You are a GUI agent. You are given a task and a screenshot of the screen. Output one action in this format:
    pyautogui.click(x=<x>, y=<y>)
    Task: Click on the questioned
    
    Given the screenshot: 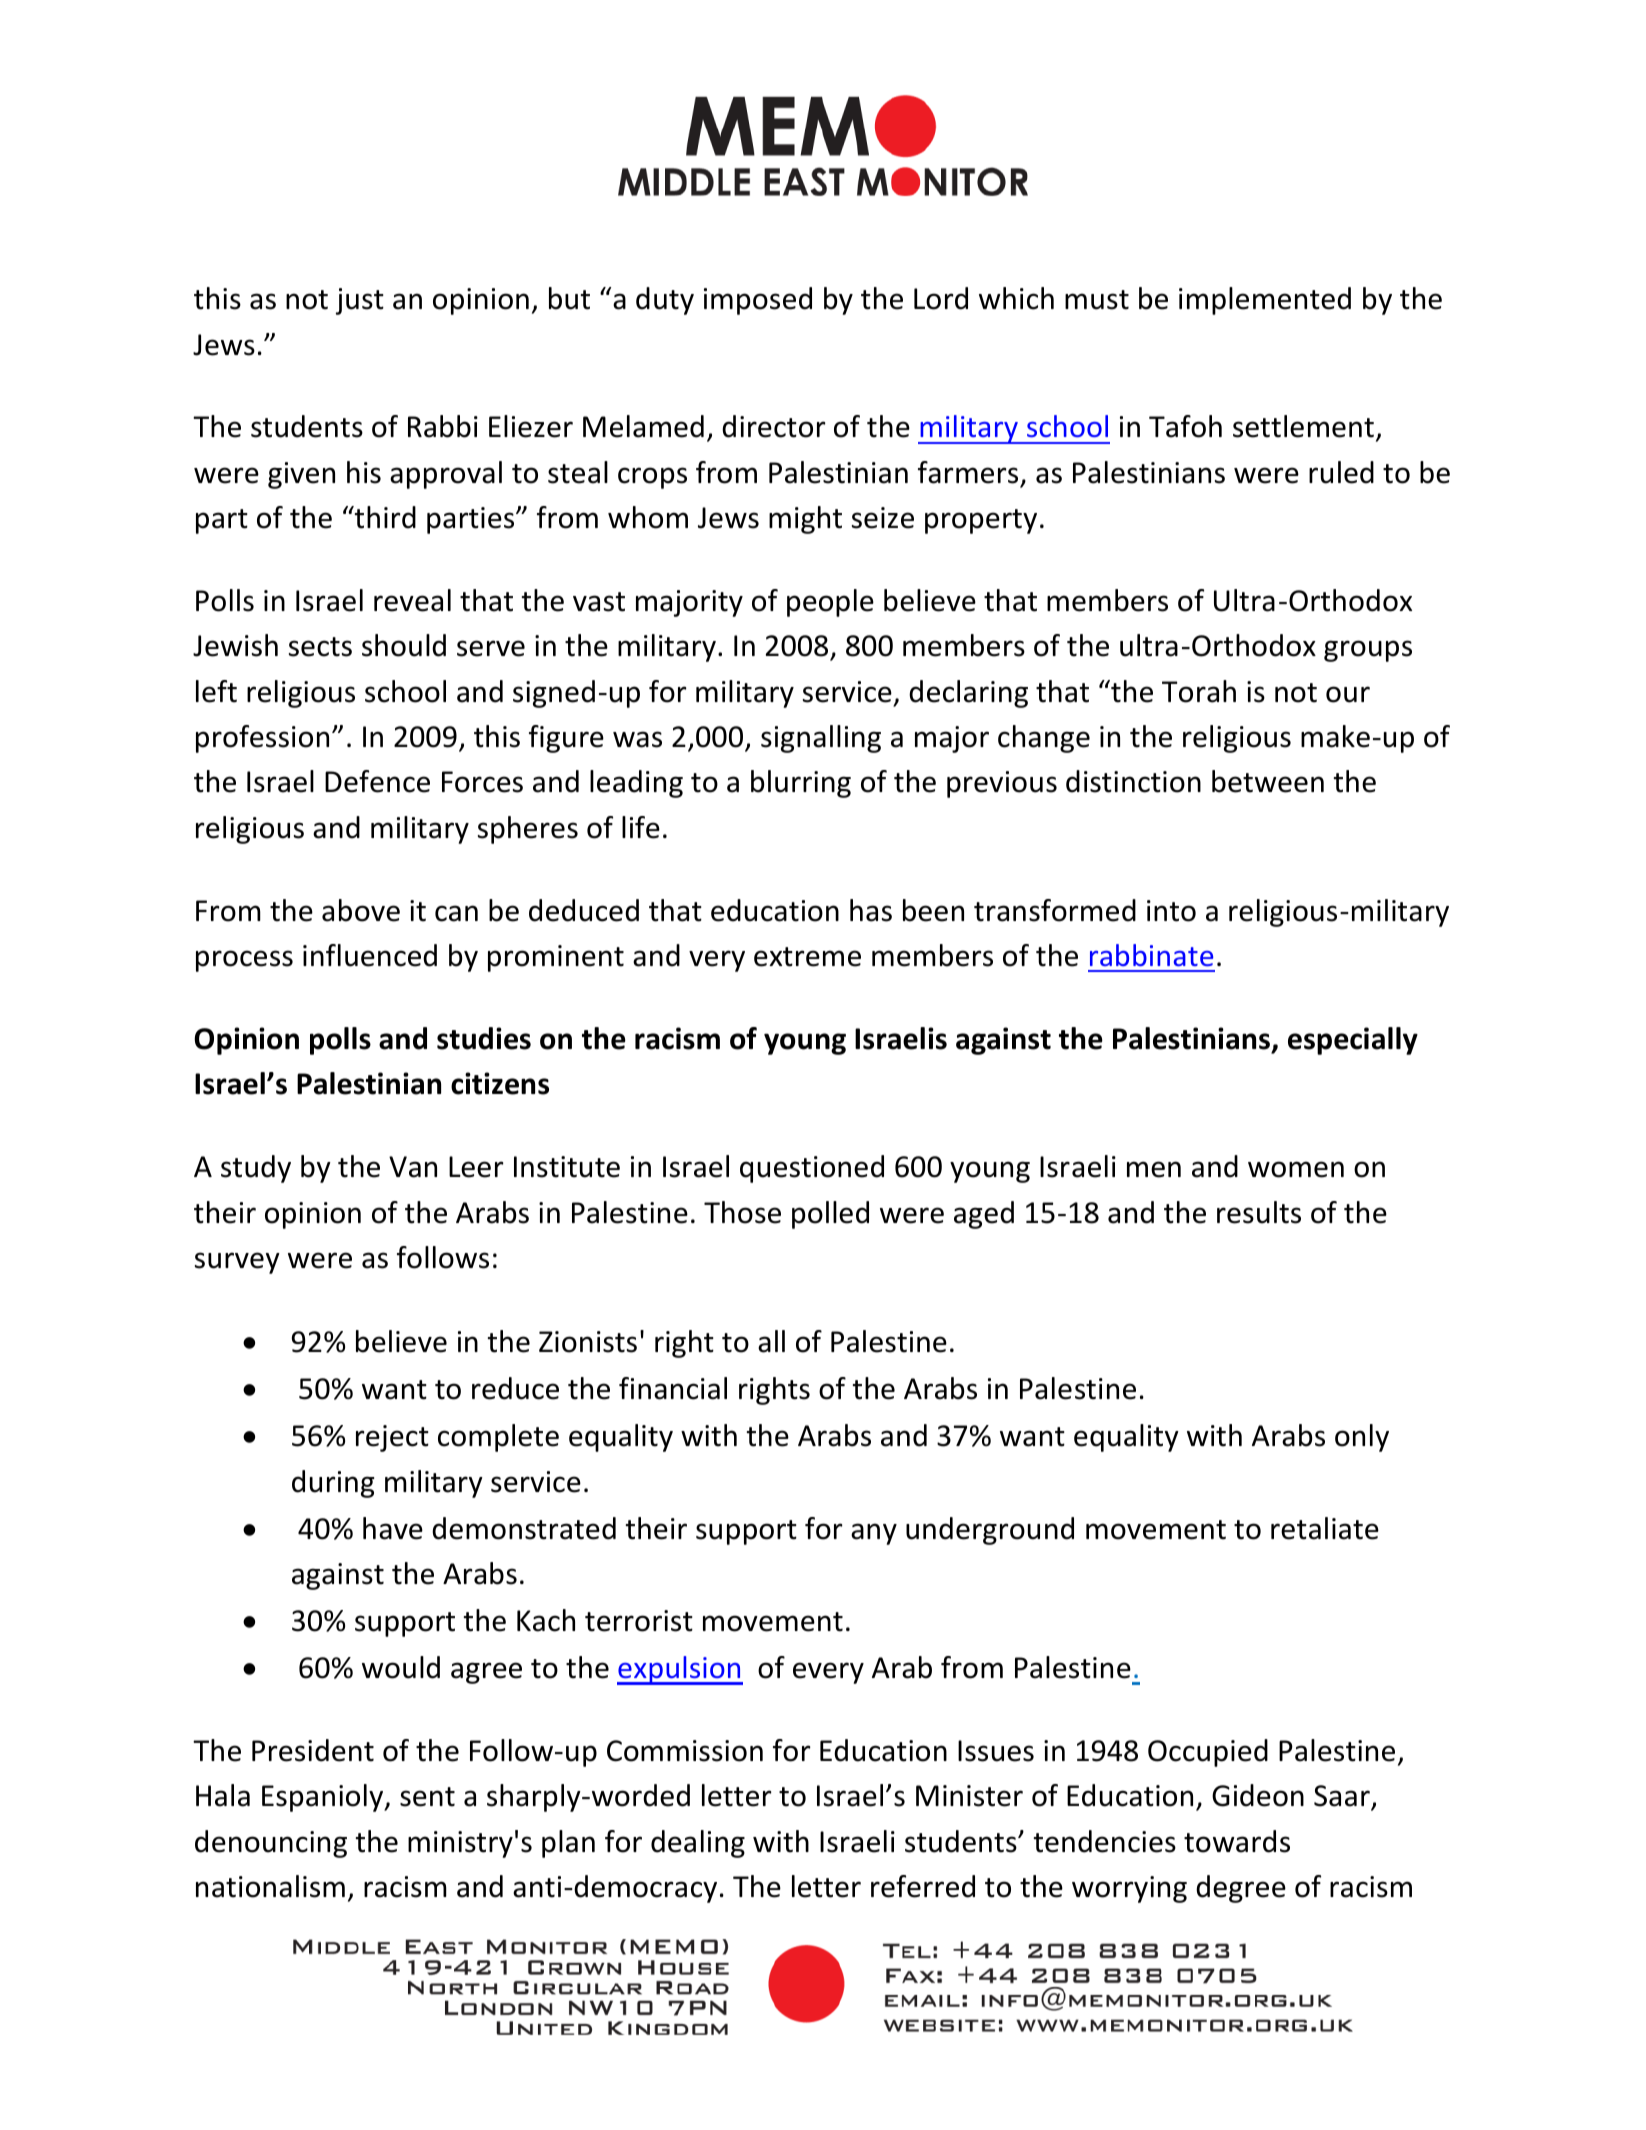 What is the action you would take?
    pyautogui.click(x=812, y=1169)
